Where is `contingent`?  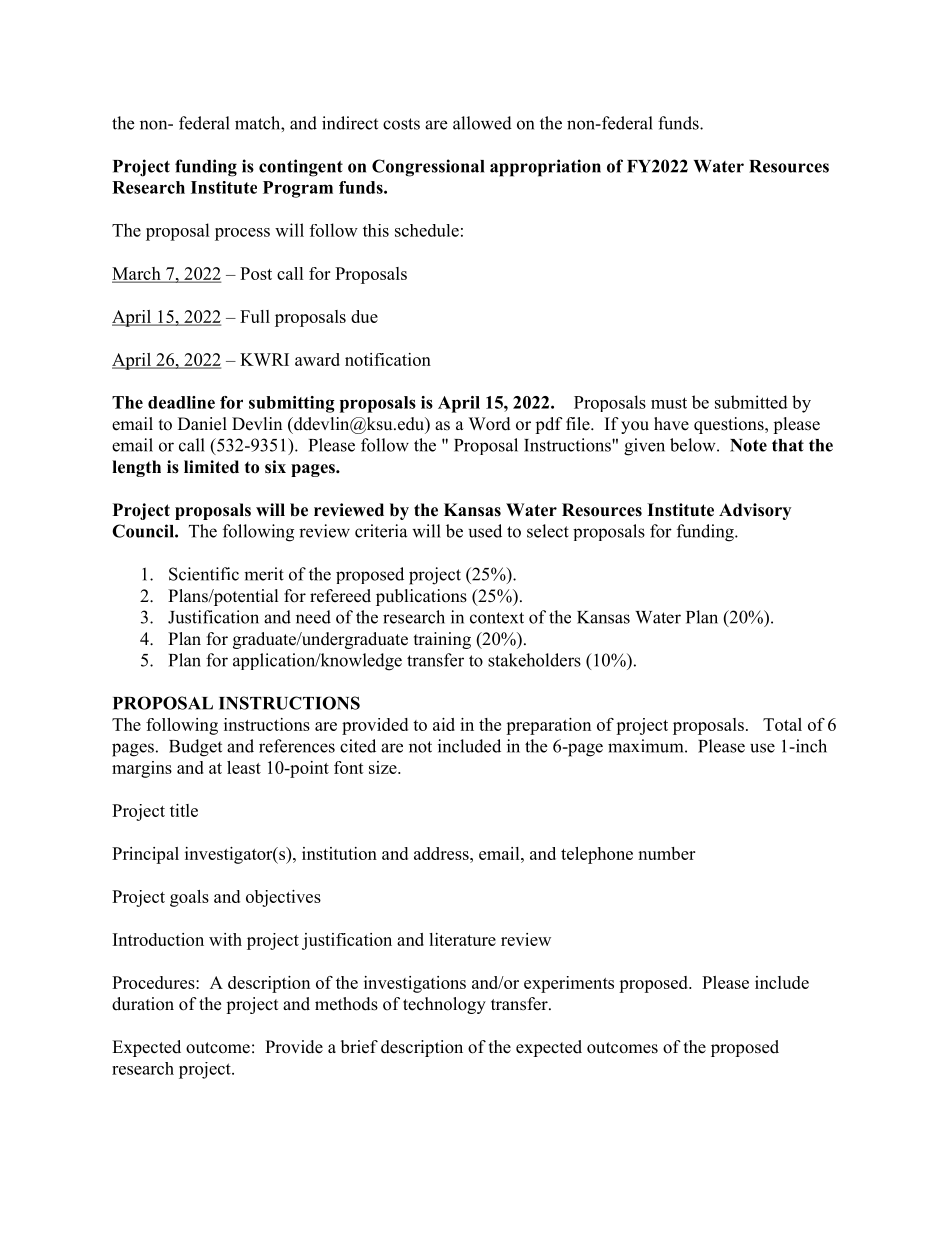
contingent is located at coordinates (301, 168).
